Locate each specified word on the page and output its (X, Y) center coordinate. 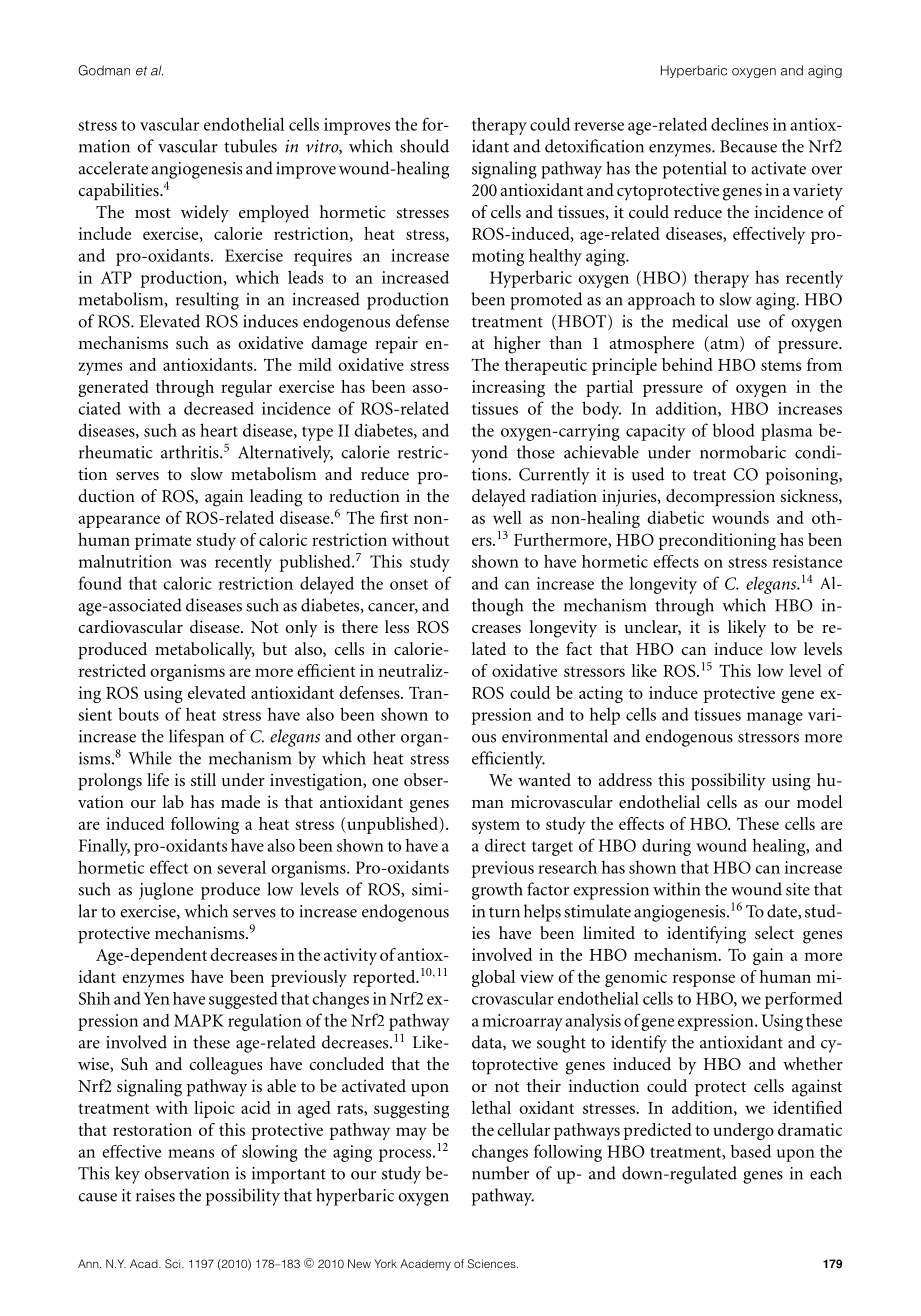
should (424, 146)
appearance (119, 521)
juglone (166, 891)
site (798, 889)
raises (155, 1195)
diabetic (675, 517)
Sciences (493, 1263)
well (507, 517)
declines (739, 124)
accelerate (113, 168)
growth (497, 891)
